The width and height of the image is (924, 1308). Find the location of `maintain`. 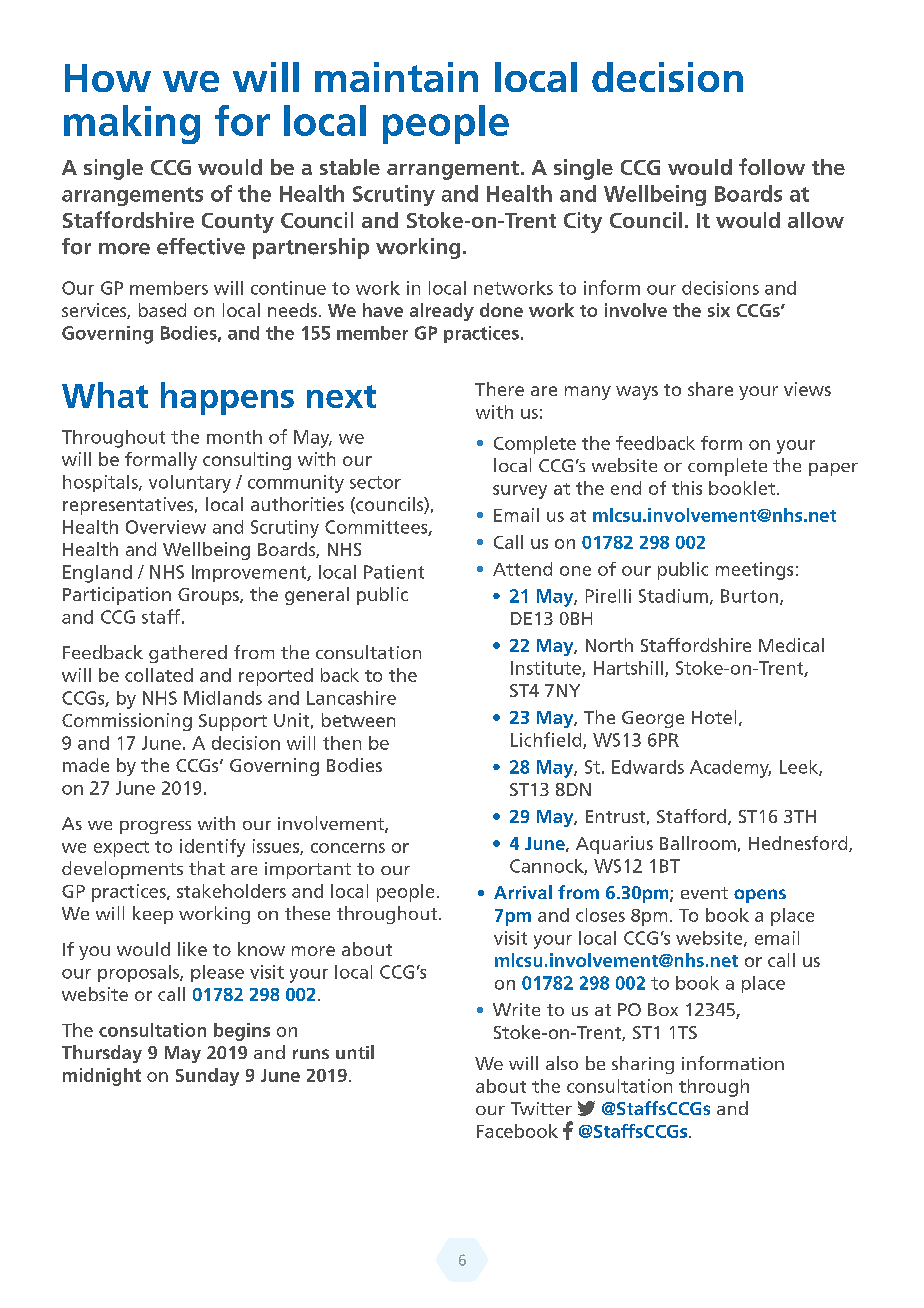

maintain is located at coordinates (396, 77).
